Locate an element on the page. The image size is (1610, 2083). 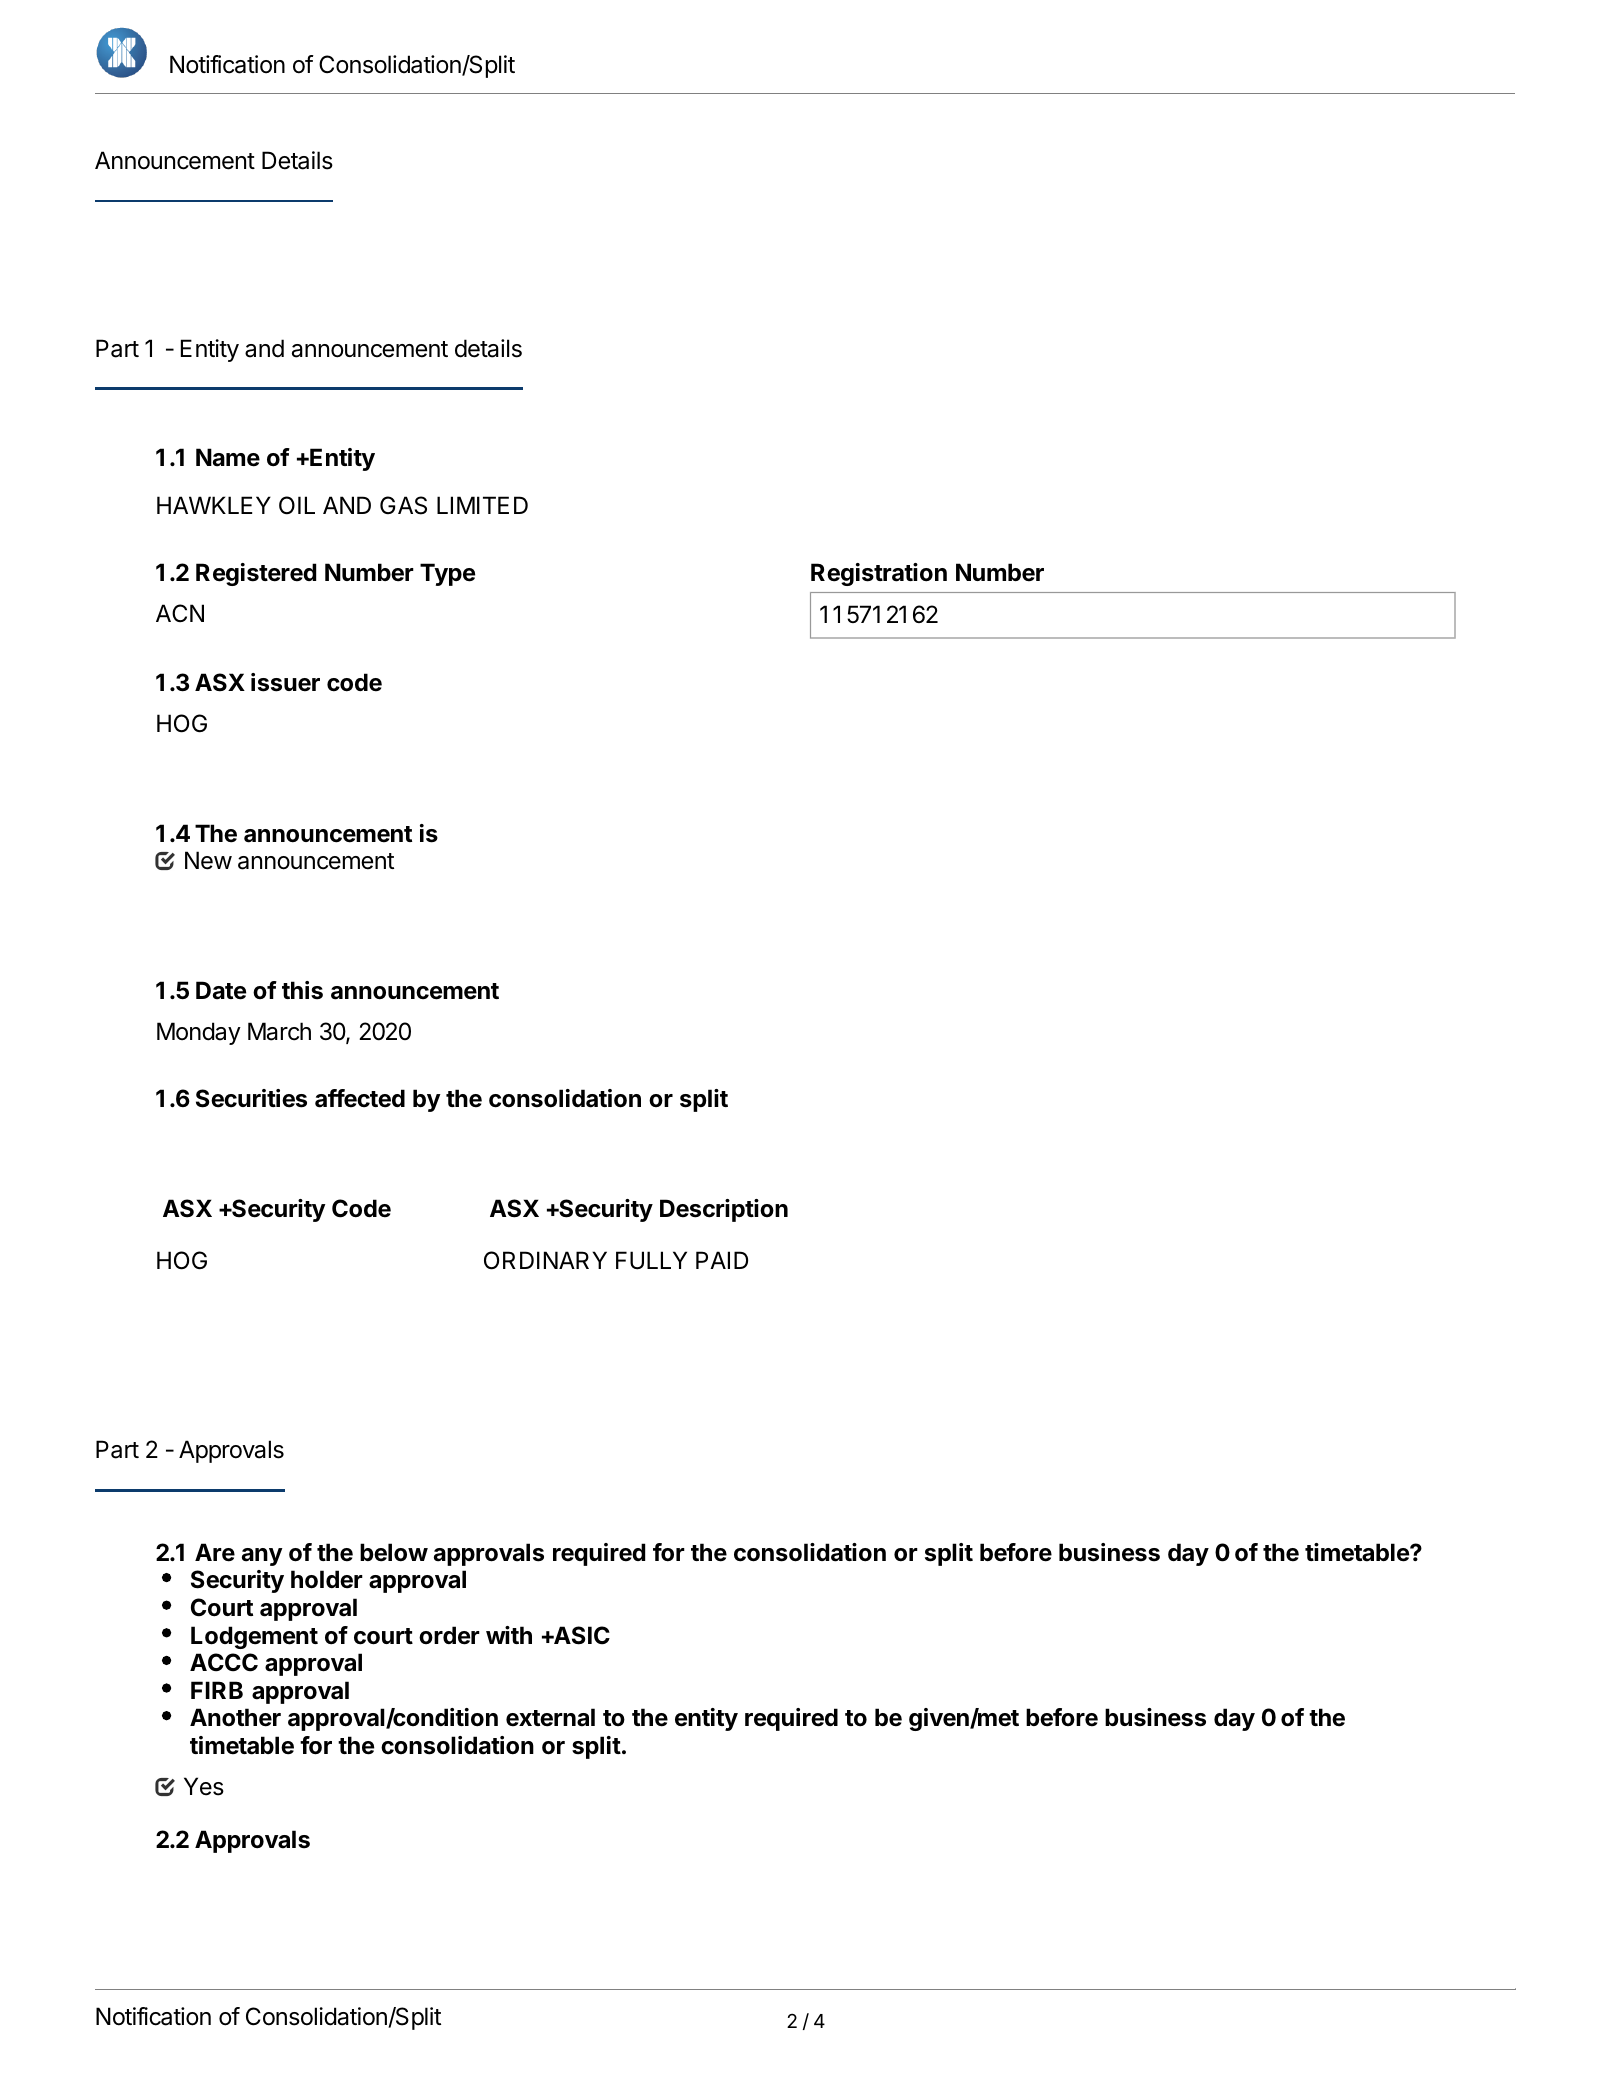
OIL is located at coordinates (297, 505).
